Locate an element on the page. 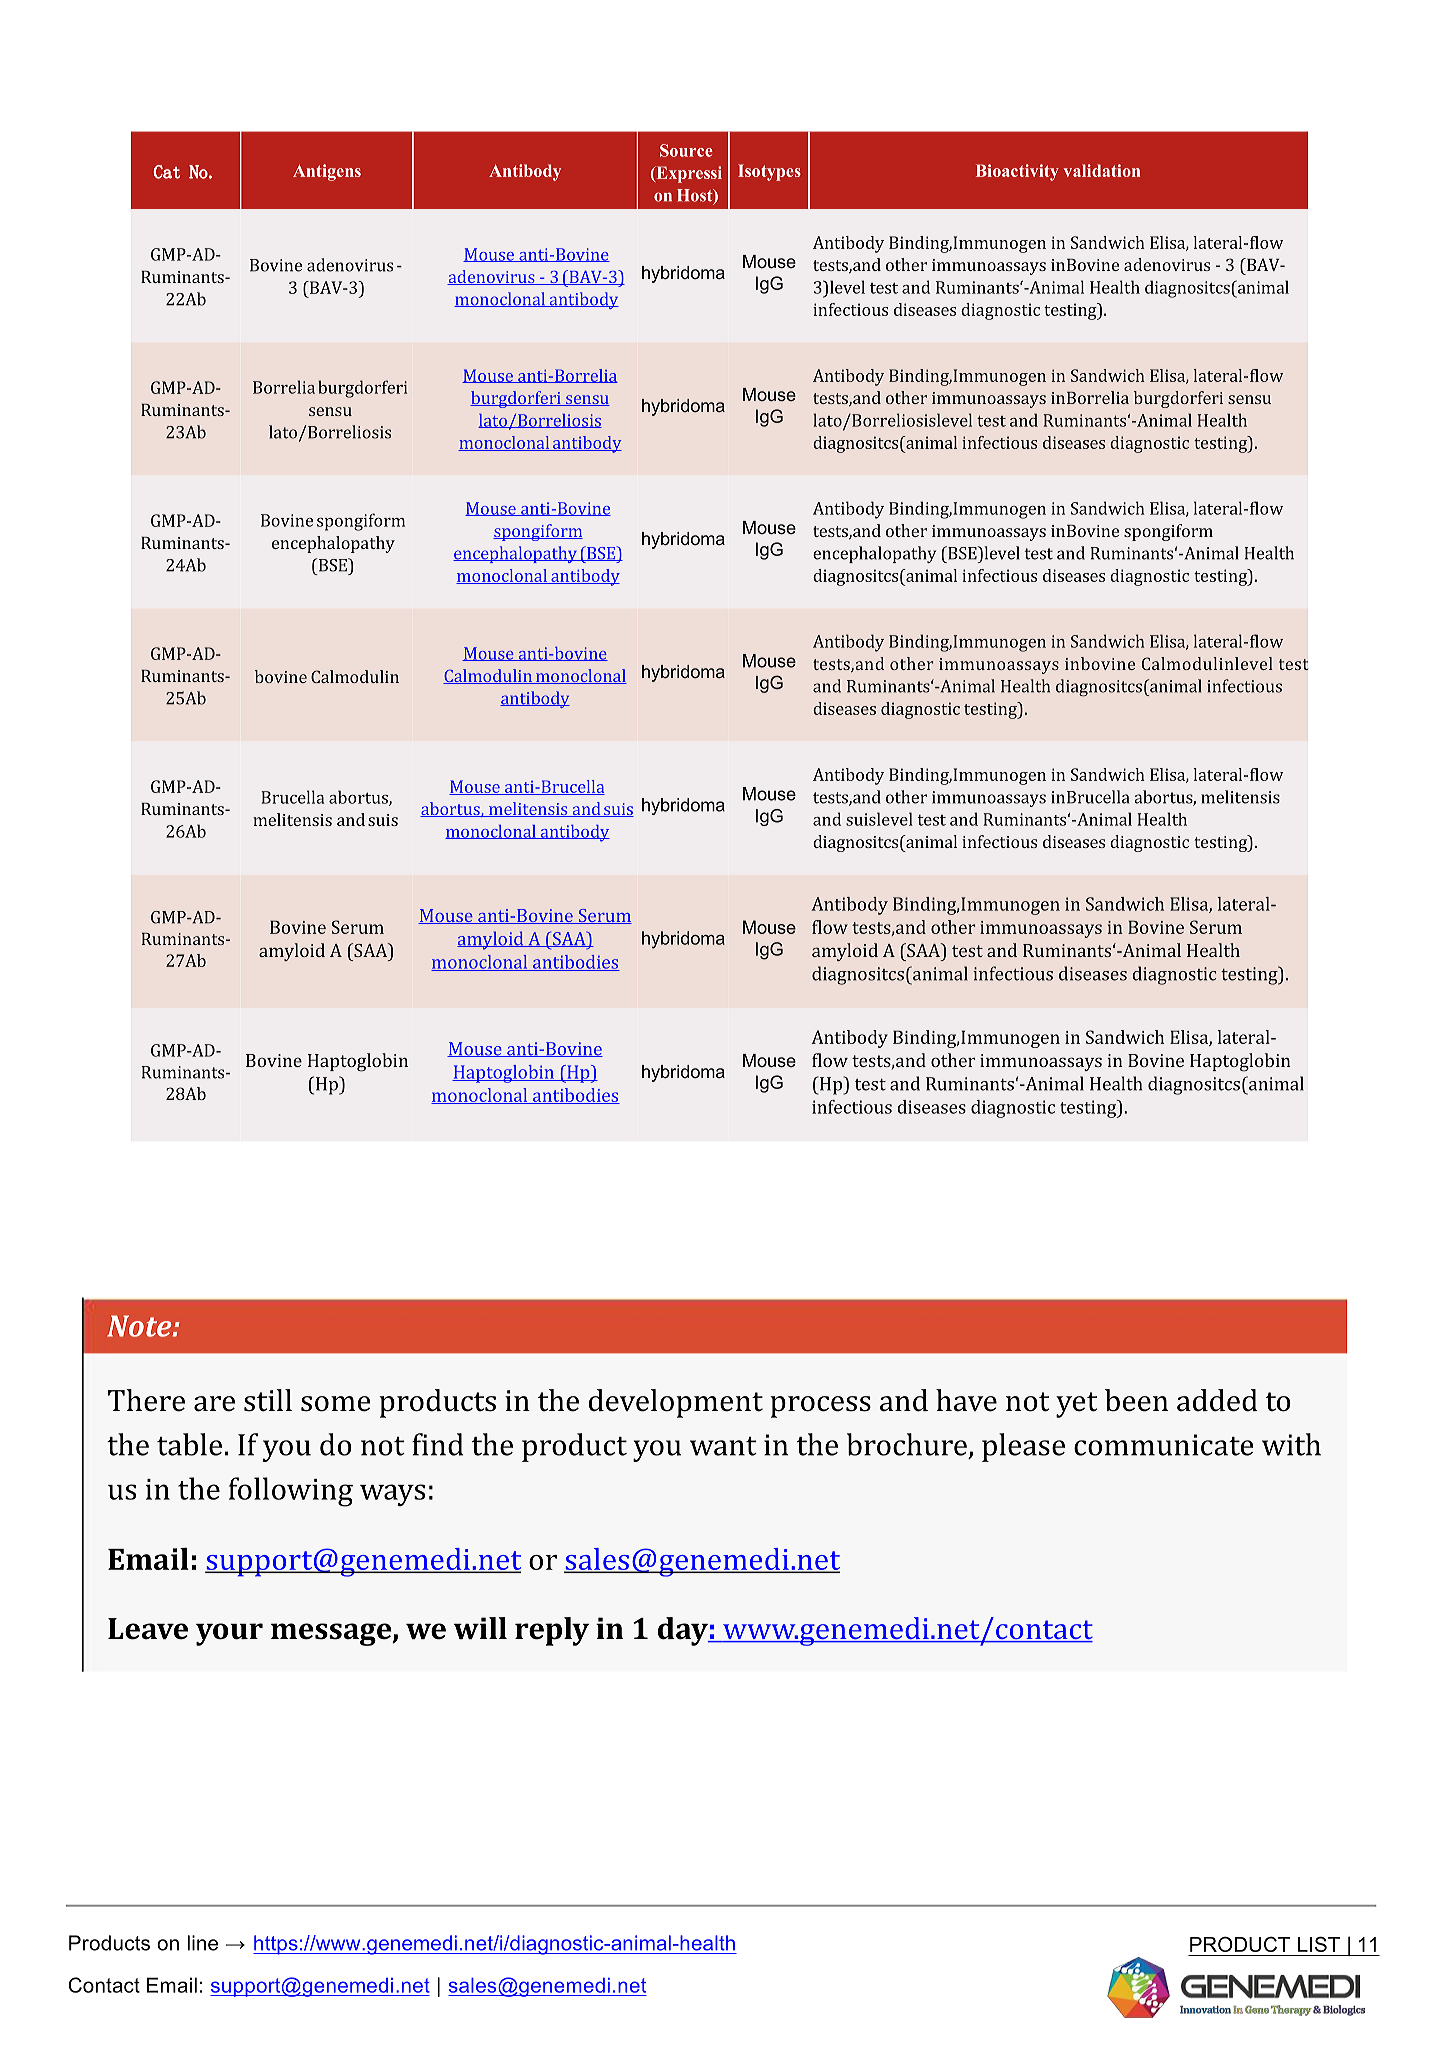 This image has width=1450, height=2048. LIST is located at coordinates (1319, 1944).
